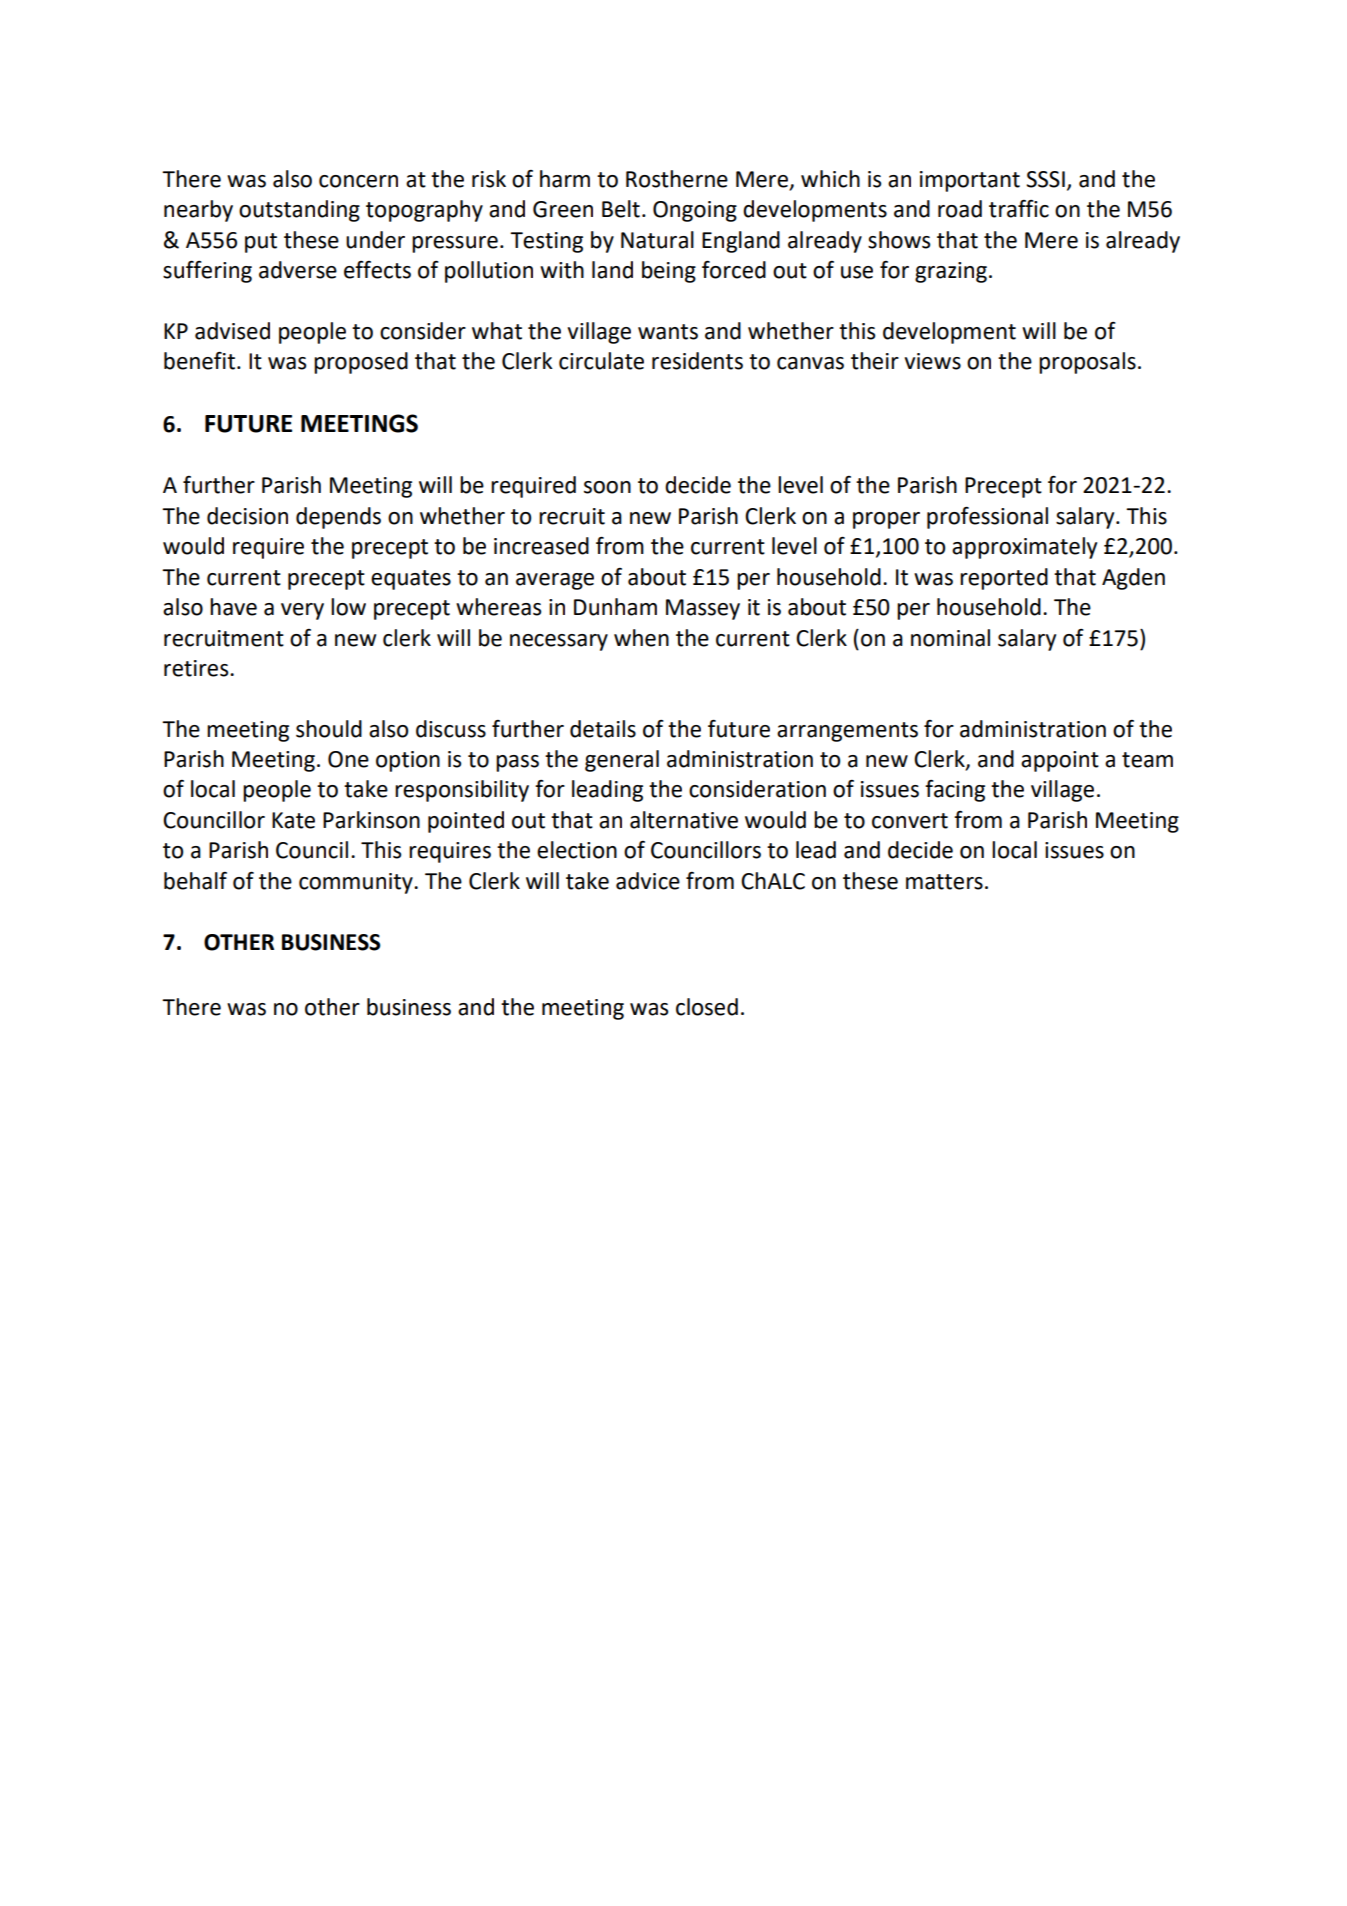  What do you see at coordinates (695, 211) in the page?
I see `Ongoing` at bounding box center [695, 211].
